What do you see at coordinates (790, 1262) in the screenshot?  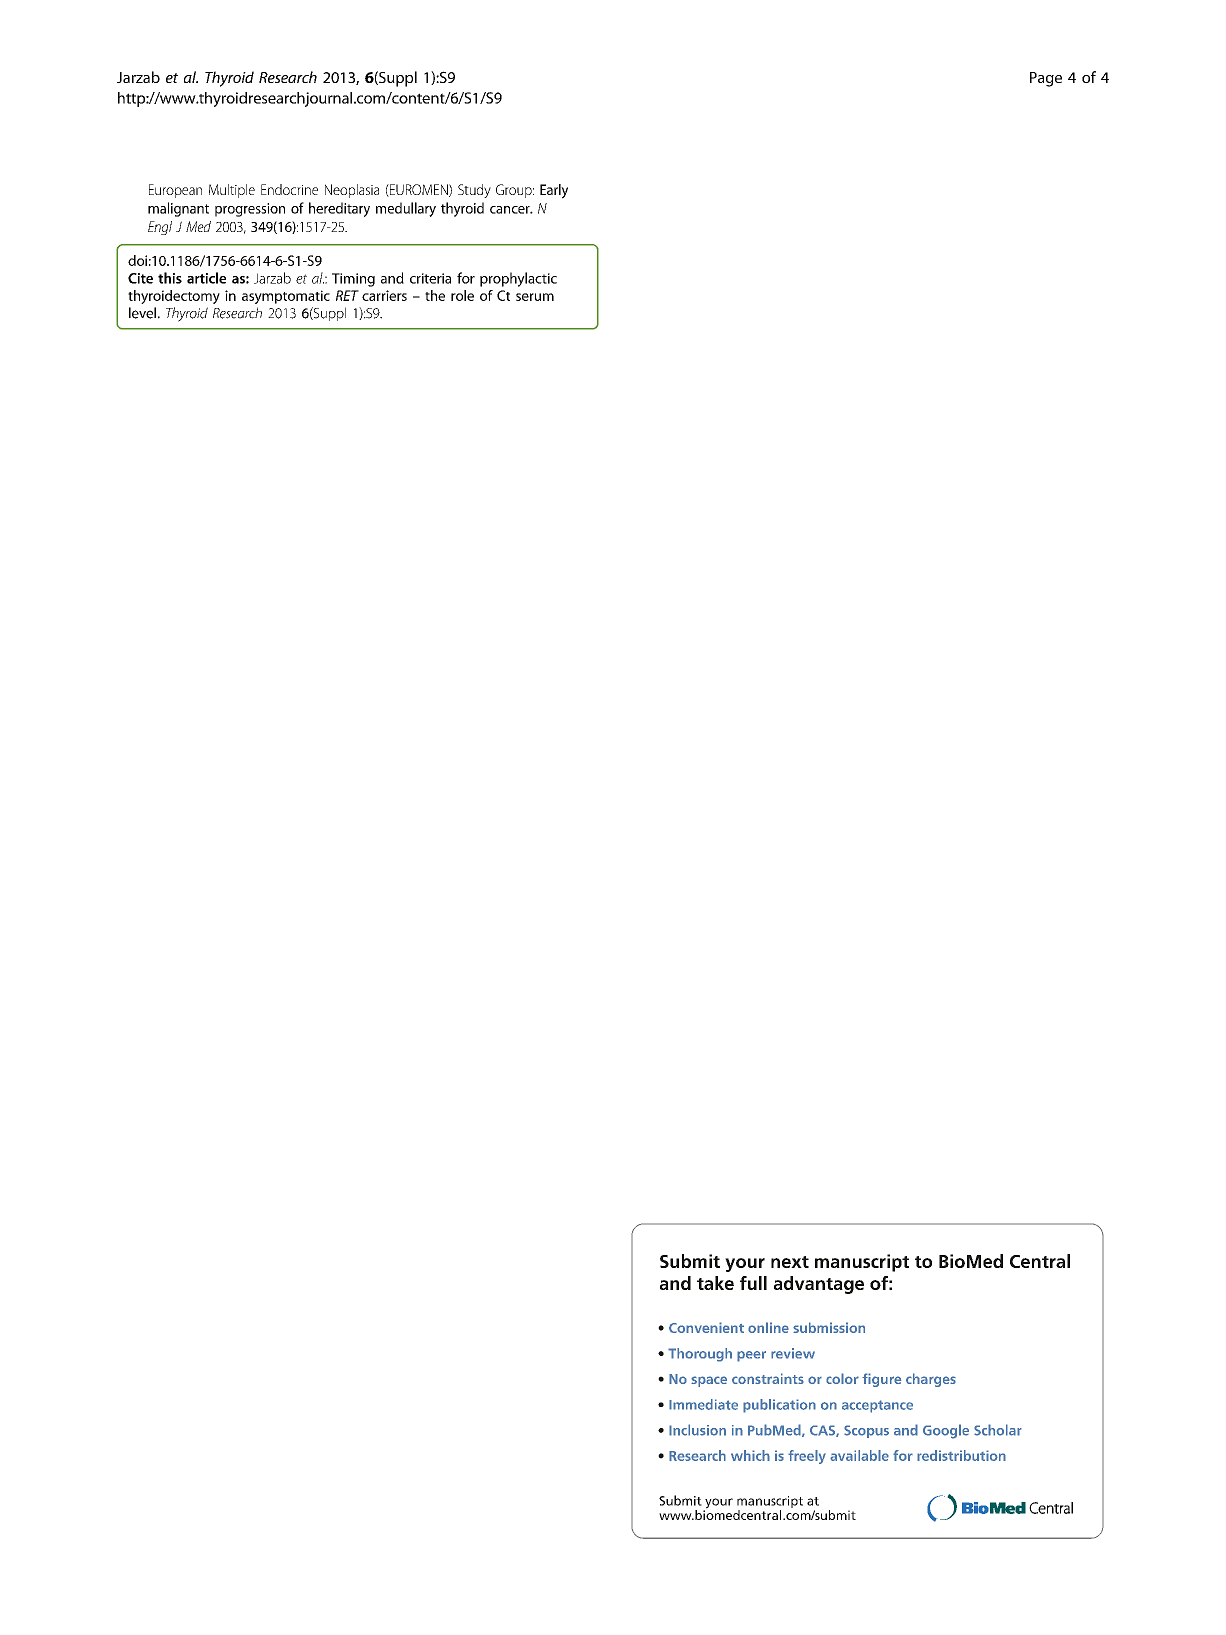 I see `next` at bounding box center [790, 1262].
